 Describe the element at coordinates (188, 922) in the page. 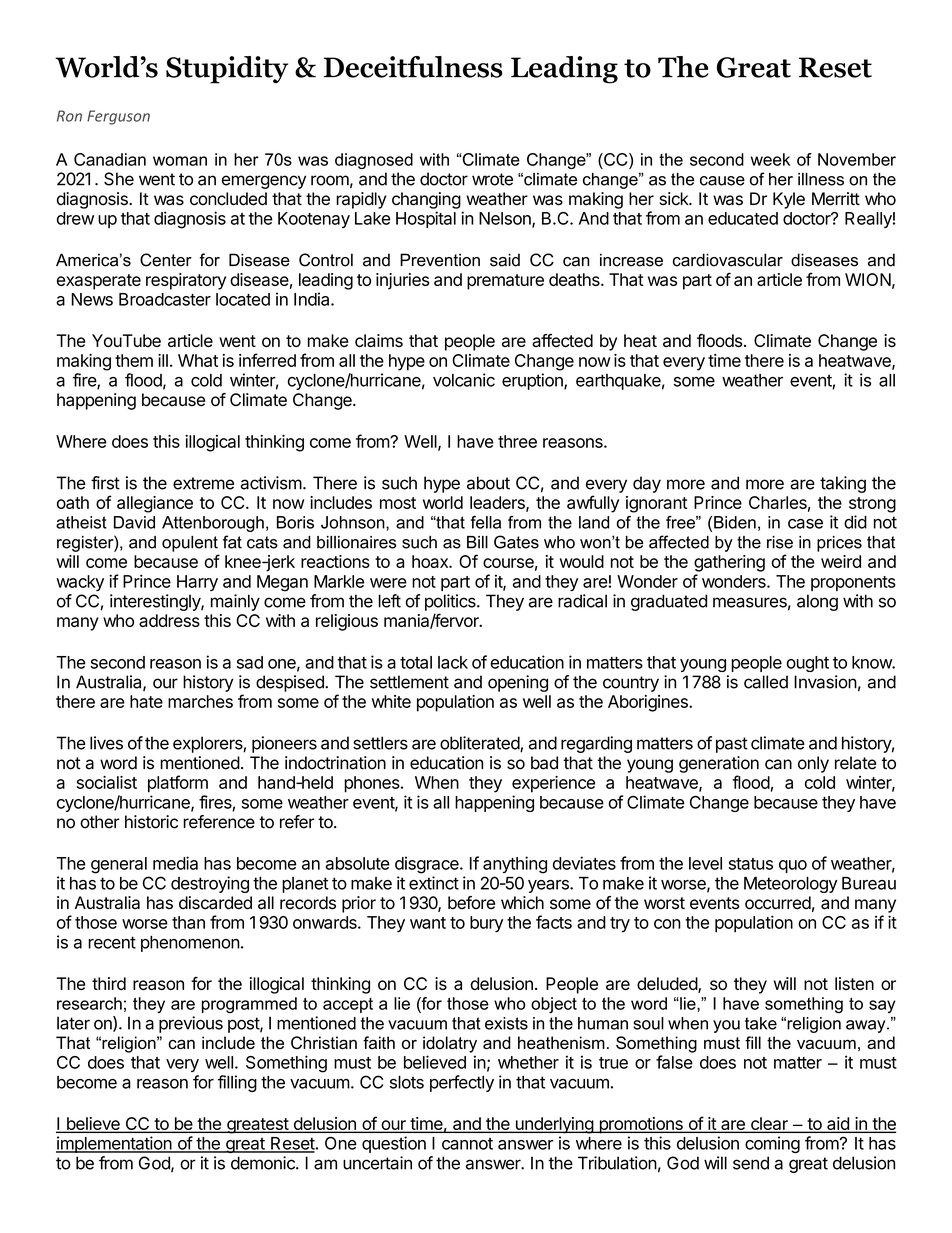

I see `than` at that location.
